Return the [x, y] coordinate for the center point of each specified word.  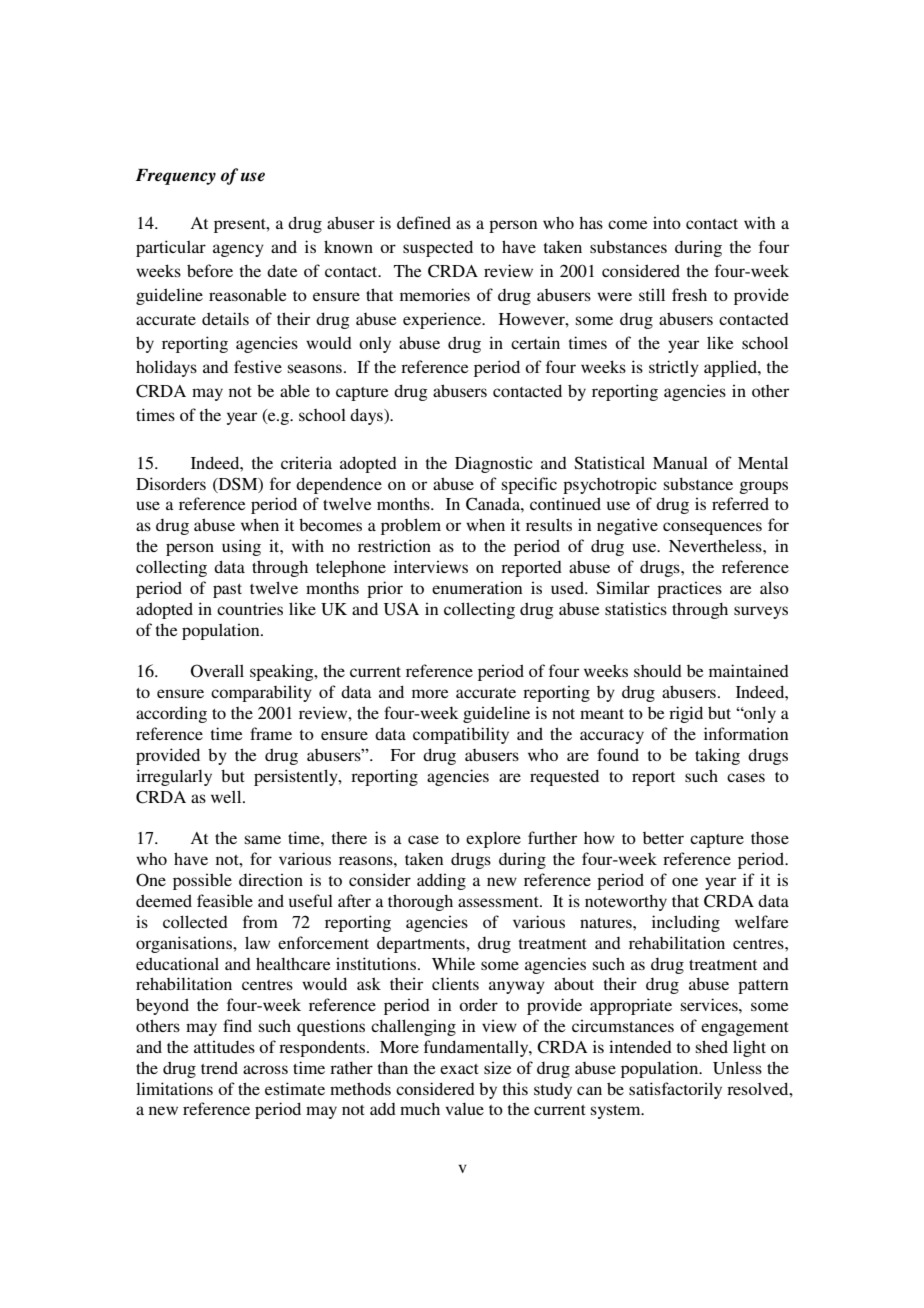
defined [424, 222]
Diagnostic [494, 464]
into [667, 222]
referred [740, 503]
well [227, 796]
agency [238, 250]
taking [717, 756]
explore [493, 840]
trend [219, 1067]
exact [459, 1069]
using [241, 547]
